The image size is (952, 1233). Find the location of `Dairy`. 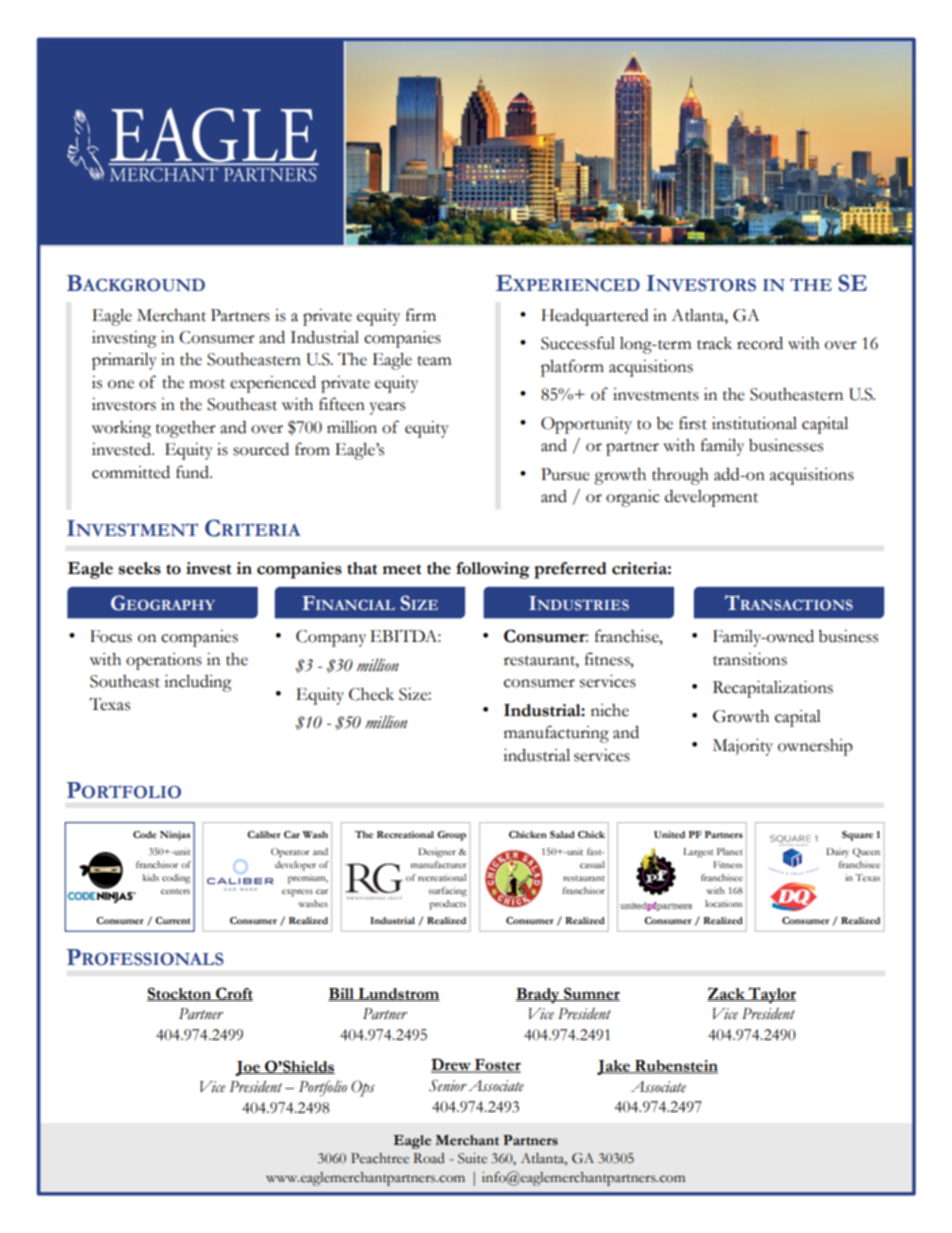

Dairy is located at coordinates (837, 853).
